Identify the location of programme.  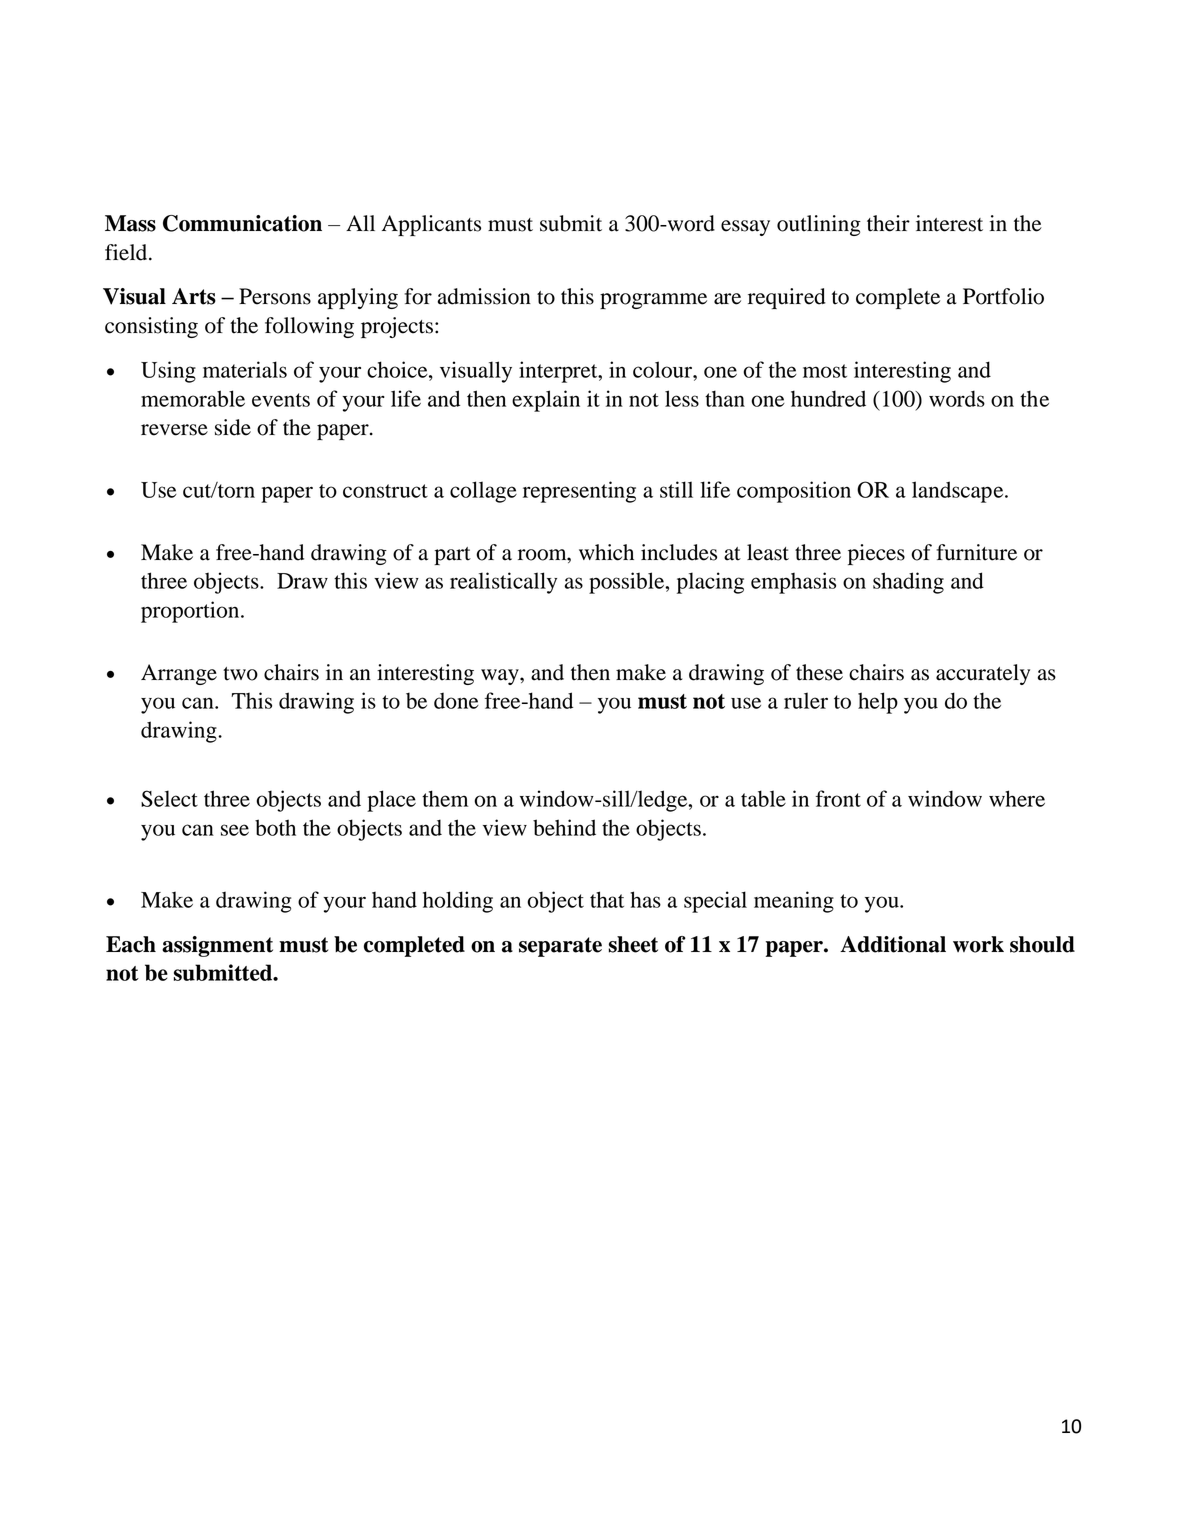
(653, 301).
